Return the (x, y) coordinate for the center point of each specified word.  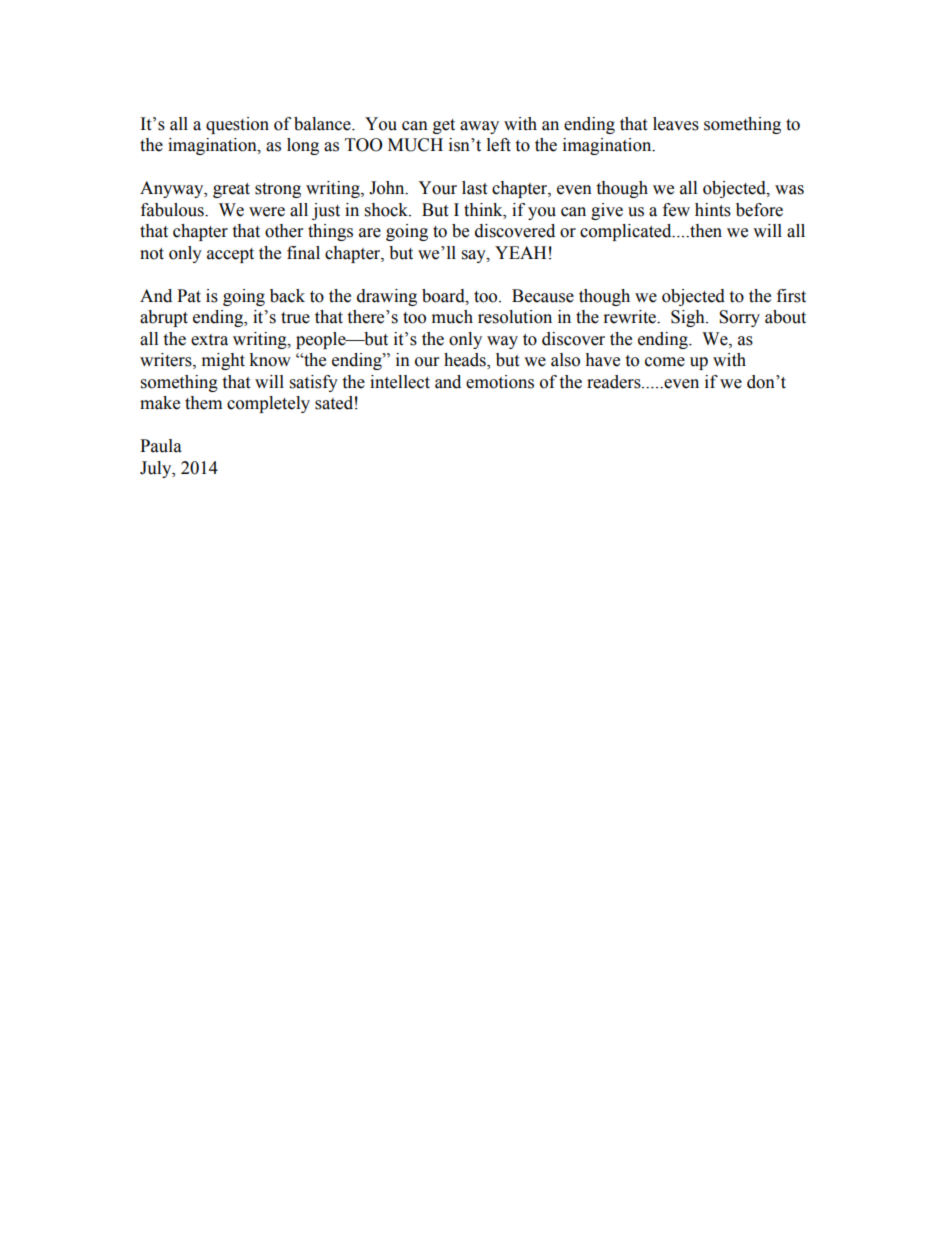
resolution (515, 317)
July (157, 469)
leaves (676, 124)
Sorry (739, 318)
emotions (500, 382)
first (791, 296)
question (237, 125)
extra (209, 340)
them (203, 403)
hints (713, 210)
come (665, 362)
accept (230, 255)
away (479, 127)
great (231, 190)
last (474, 188)
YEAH (520, 252)
